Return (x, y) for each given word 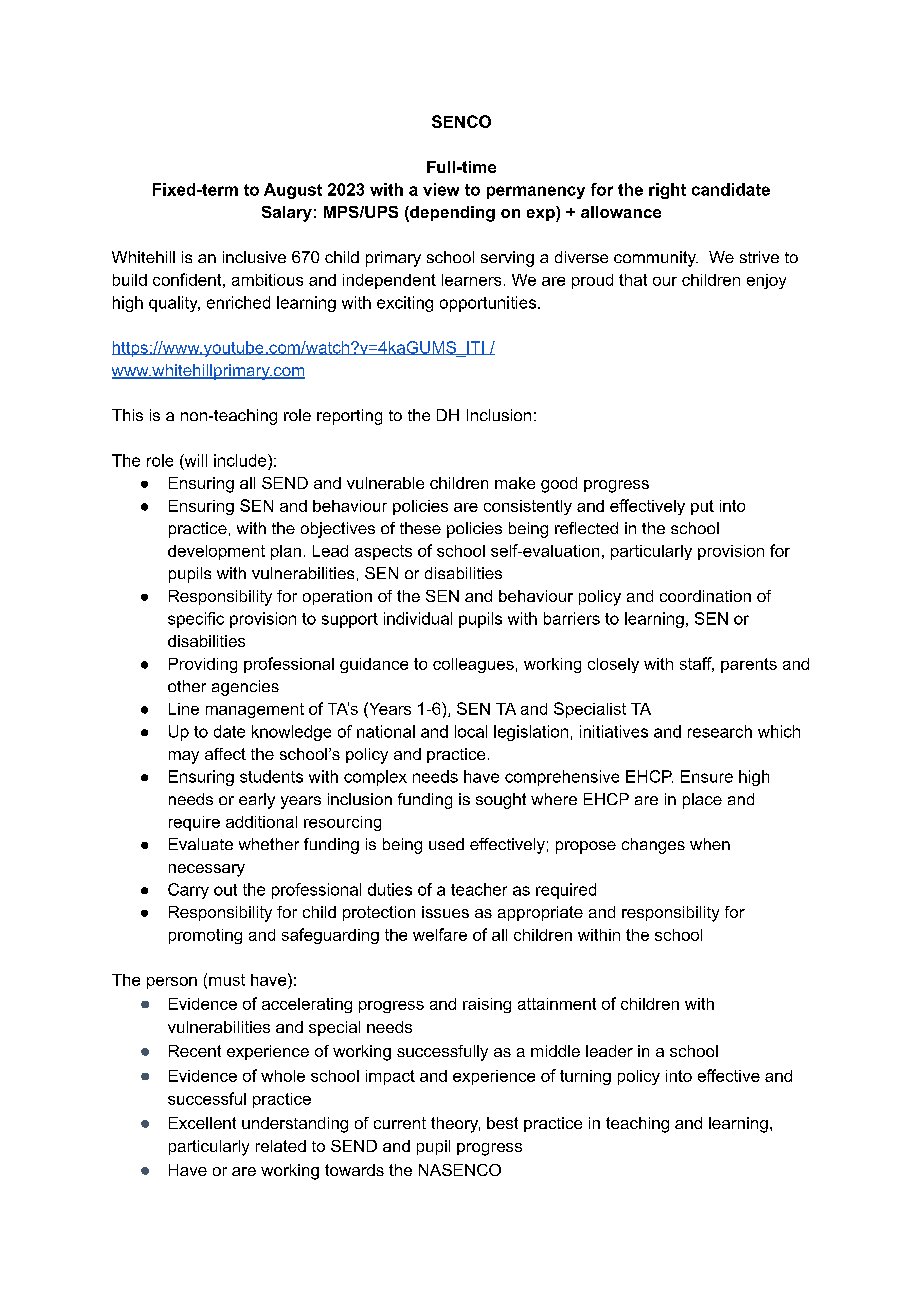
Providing (203, 665)
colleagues (473, 665)
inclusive (254, 257)
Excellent (202, 1123)
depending (451, 214)
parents (749, 665)
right (667, 191)
